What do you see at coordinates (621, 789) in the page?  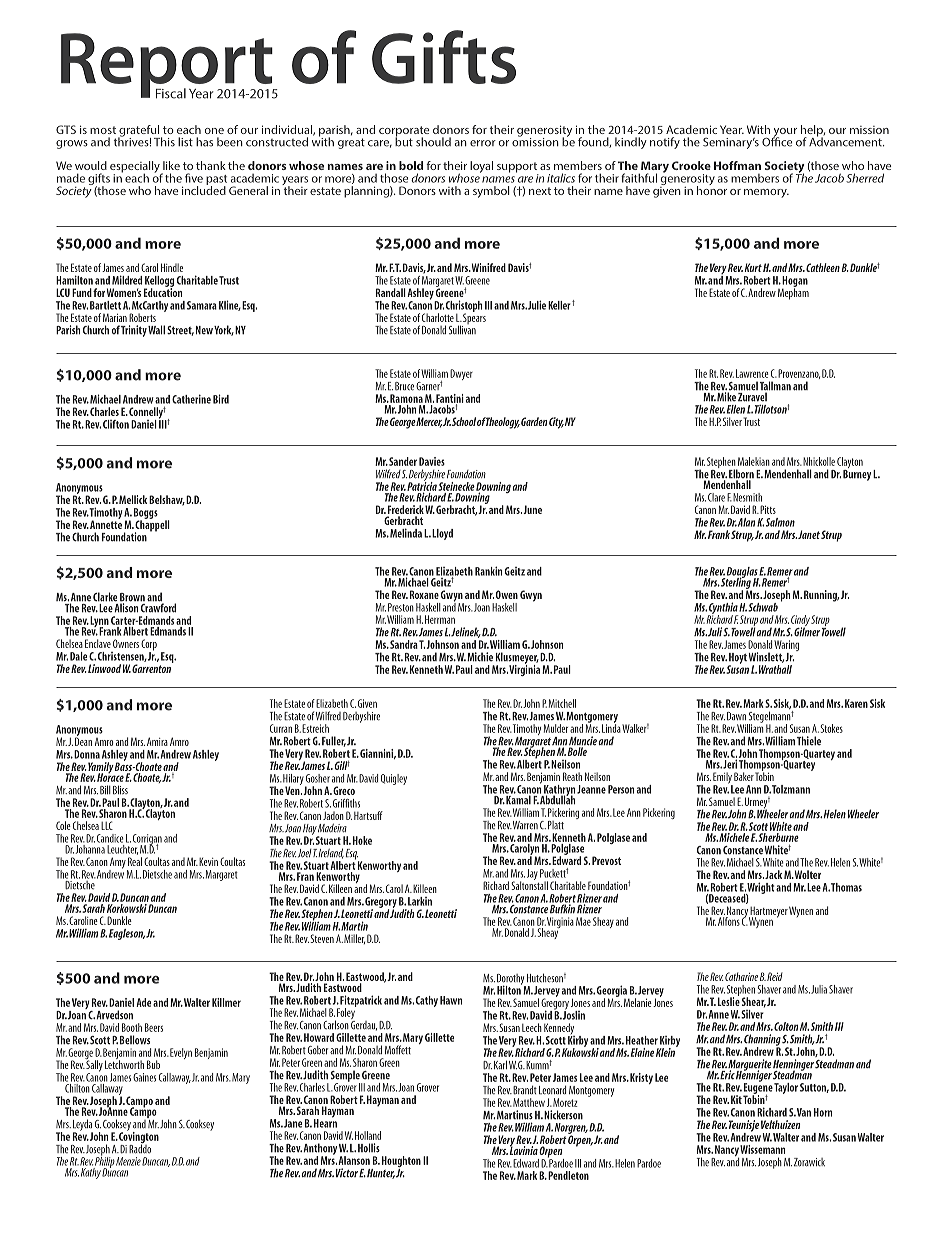 I see `Person` at bounding box center [621, 789].
